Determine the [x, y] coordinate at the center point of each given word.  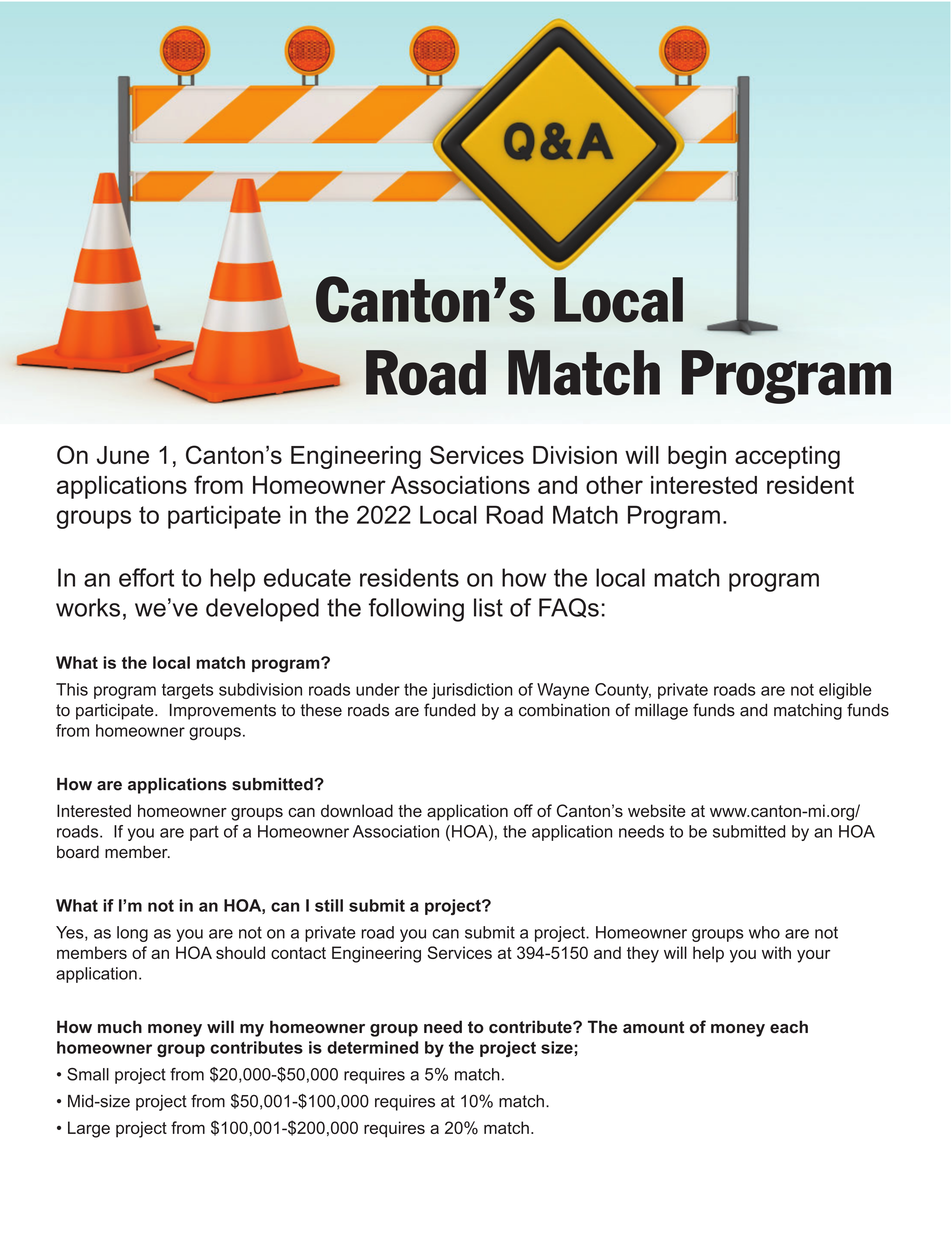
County [623, 691]
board [78, 852]
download [357, 810]
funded [449, 710]
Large [89, 1129]
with [776, 952]
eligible [845, 691]
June [123, 455]
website [656, 810]
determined [372, 1047]
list [488, 607]
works [88, 607]
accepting [787, 457]
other [614, 485]
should [240, 952]
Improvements [223, 711]
